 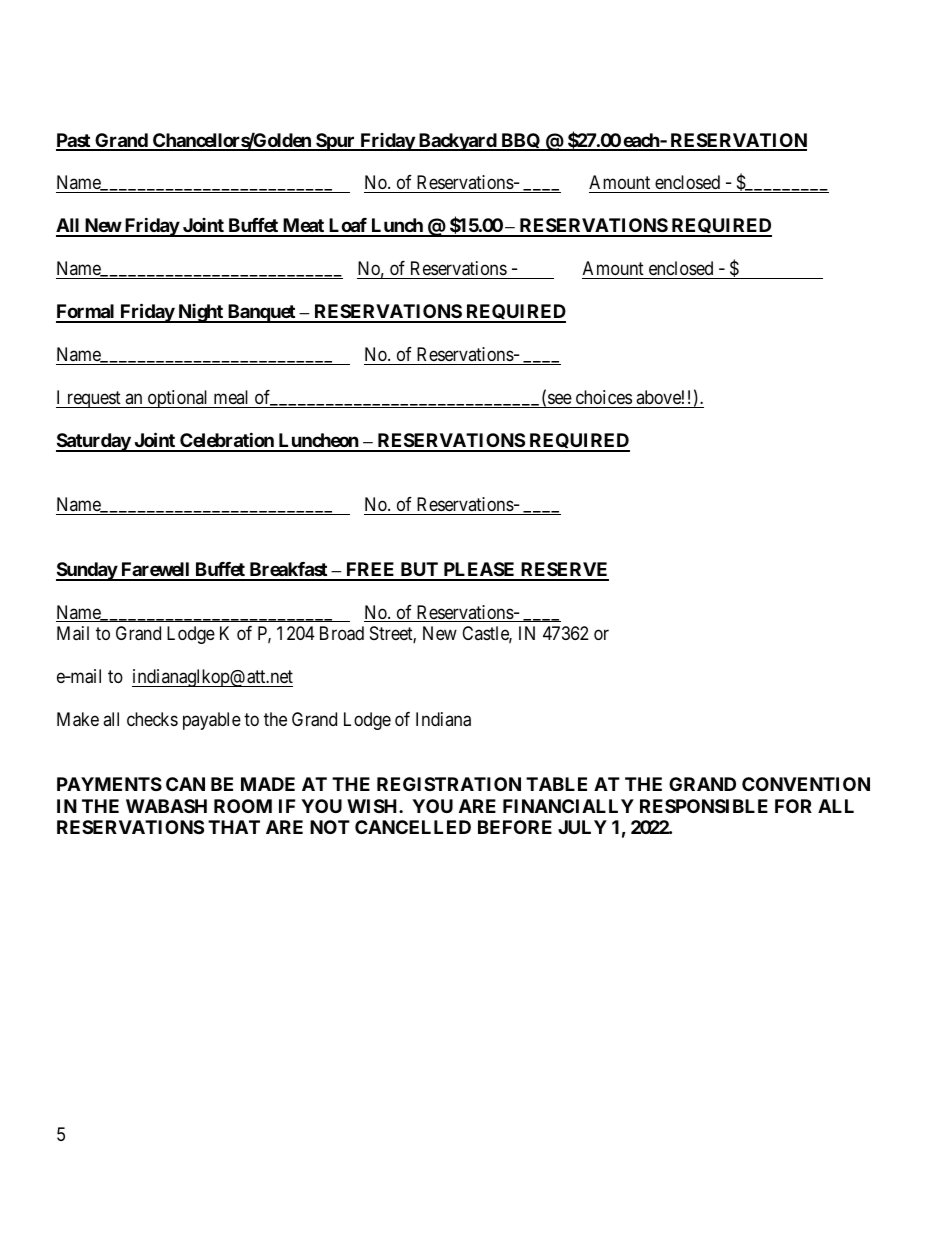 What do you see at coordinates (520, 142) in the screenshot?
I see `BBQ` at bounding box center [520, 142].
